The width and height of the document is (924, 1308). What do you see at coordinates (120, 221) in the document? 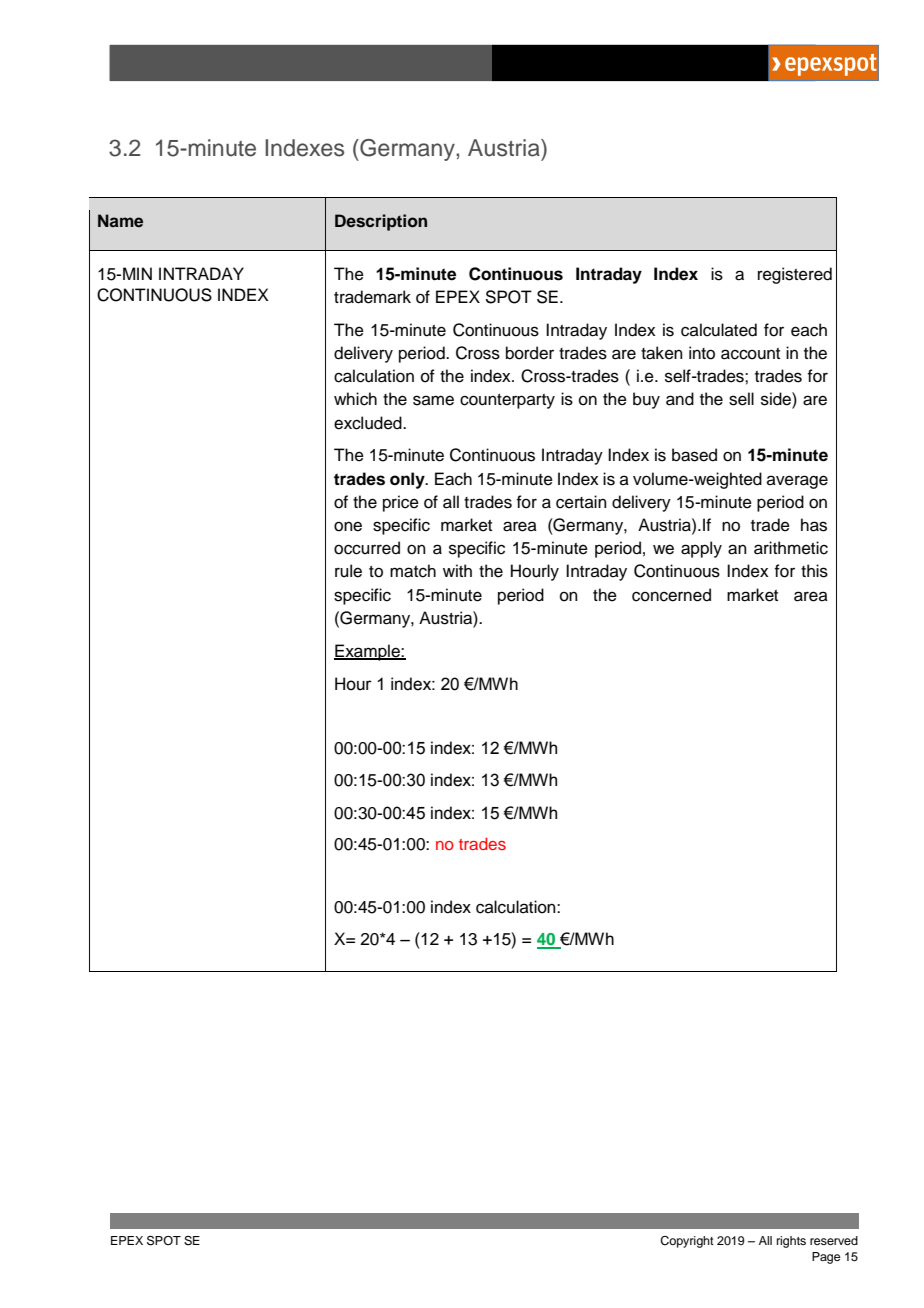
I see `Name` at bounding box center [120, 221].
